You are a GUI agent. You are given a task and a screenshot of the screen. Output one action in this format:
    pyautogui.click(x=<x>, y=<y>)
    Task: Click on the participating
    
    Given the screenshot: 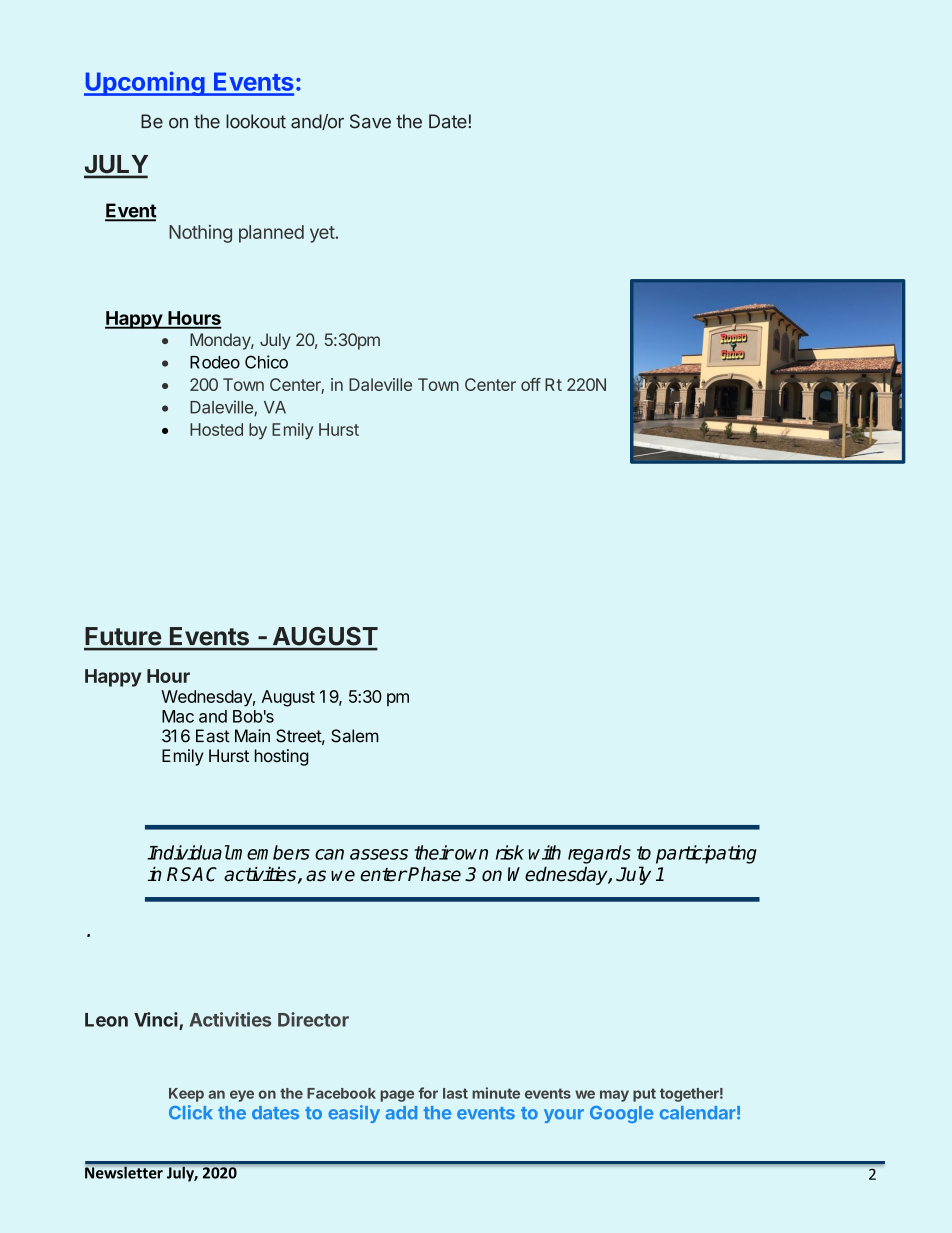 What is the action you would take?
    pyautogui.click(x=706, y=854)
